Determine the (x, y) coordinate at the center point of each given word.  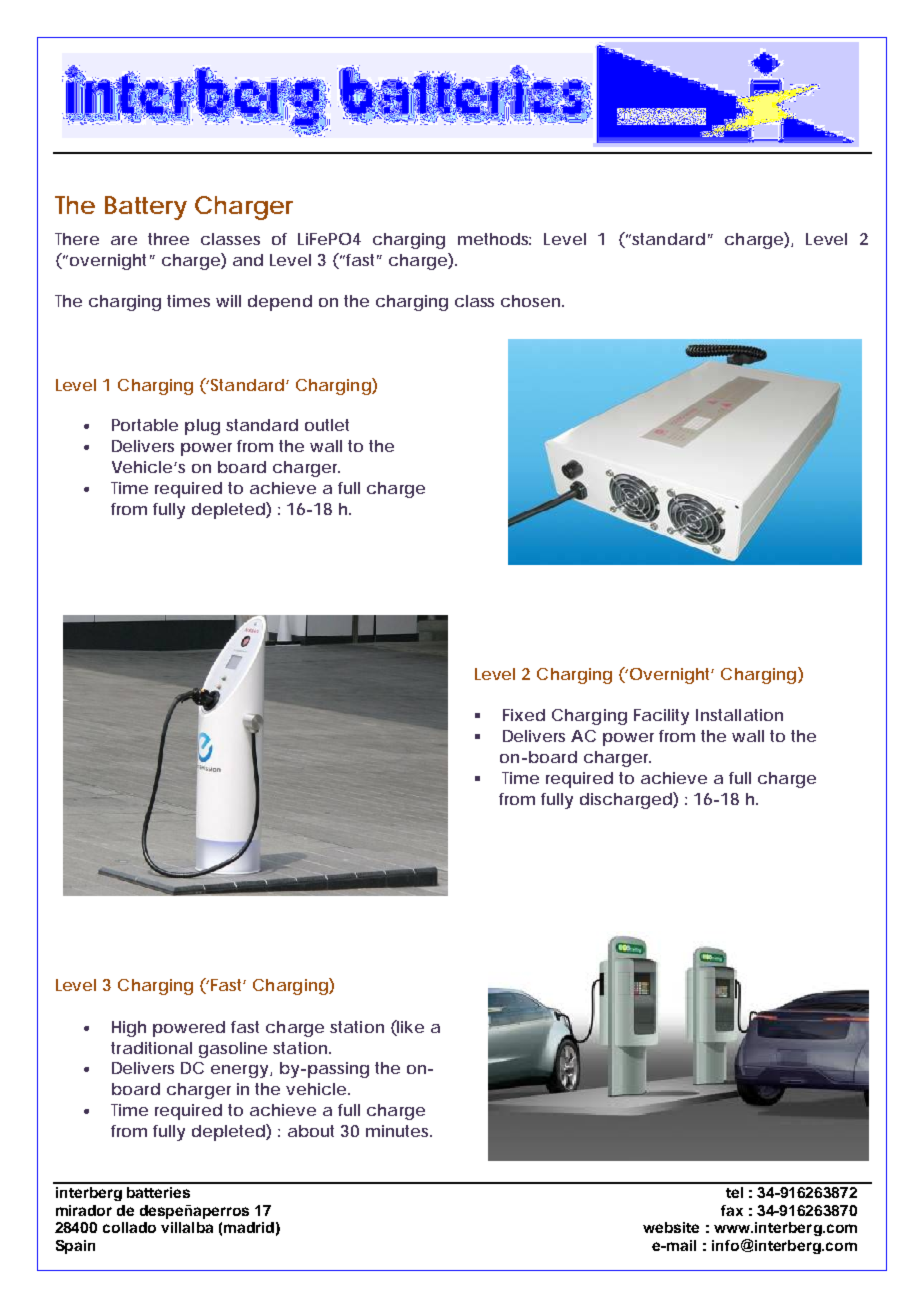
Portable (145, 425)
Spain (75, 1247)
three (168, 239)
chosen (532, 301)
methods (494, 239)
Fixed (524, 715)
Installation (739, 715)
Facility (661, 717)
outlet (327, 425)
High (129, 1029)
